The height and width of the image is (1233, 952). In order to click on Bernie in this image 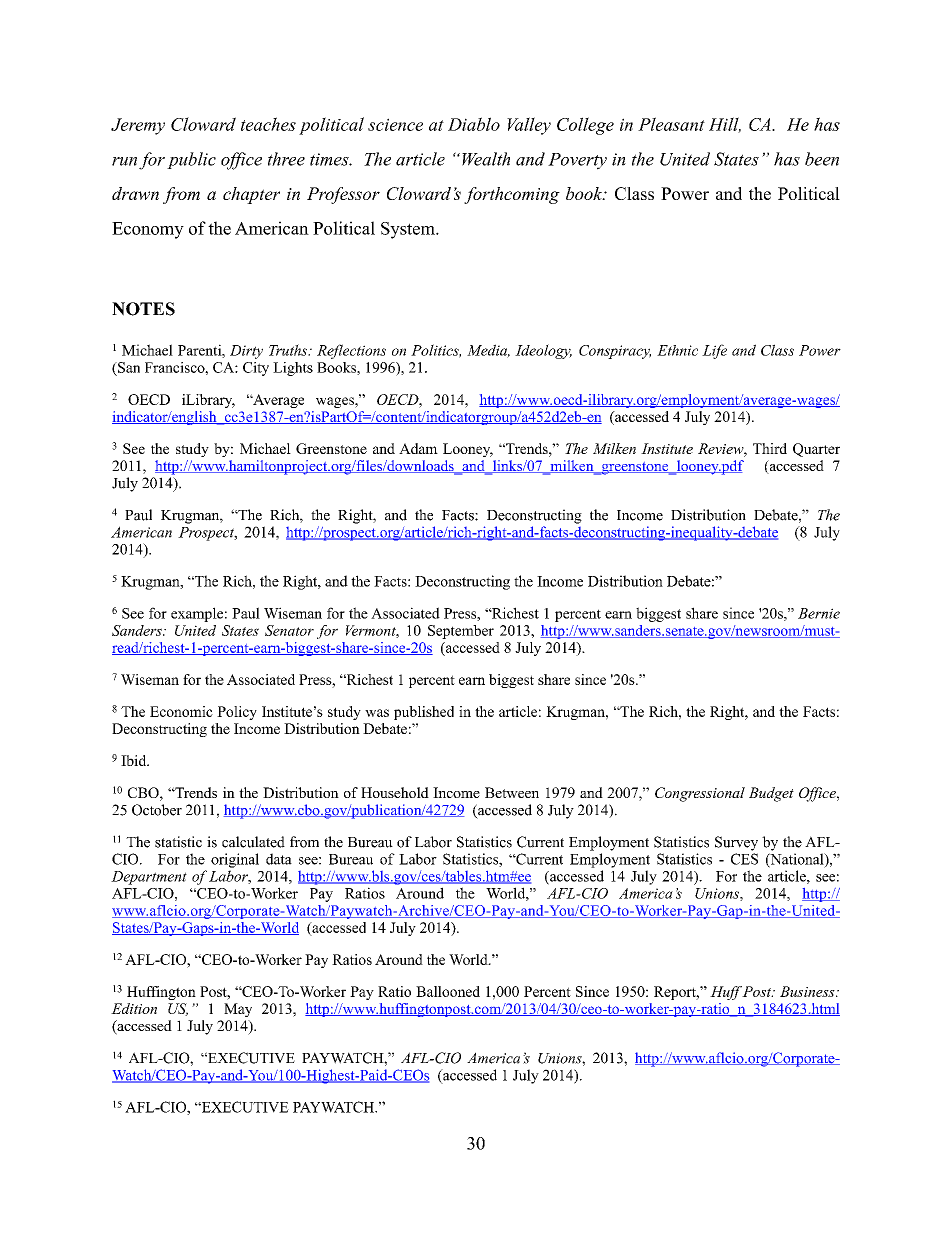, I will do `click(819, 613)`.
